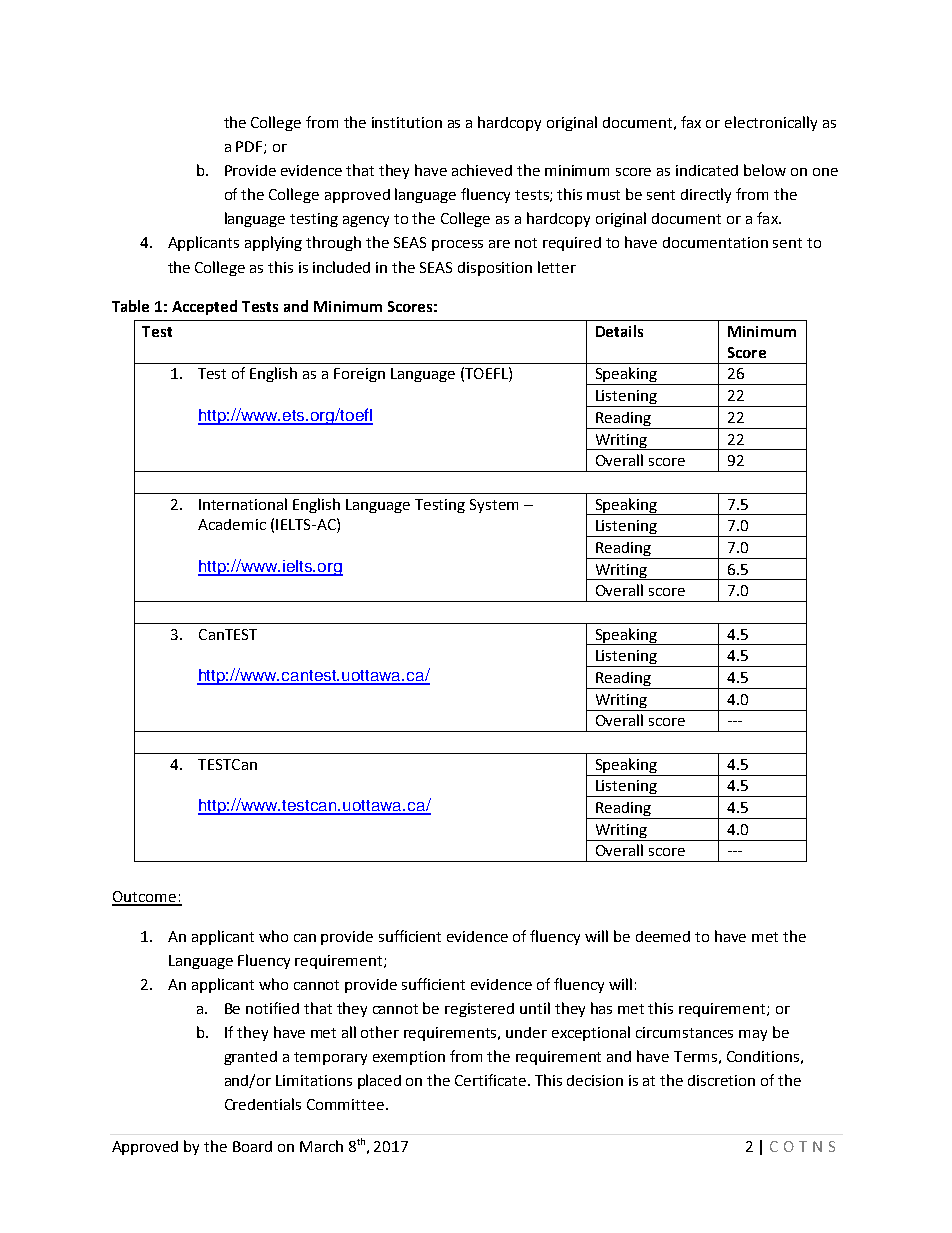  I want to click on achieved, so click(482, 170).
